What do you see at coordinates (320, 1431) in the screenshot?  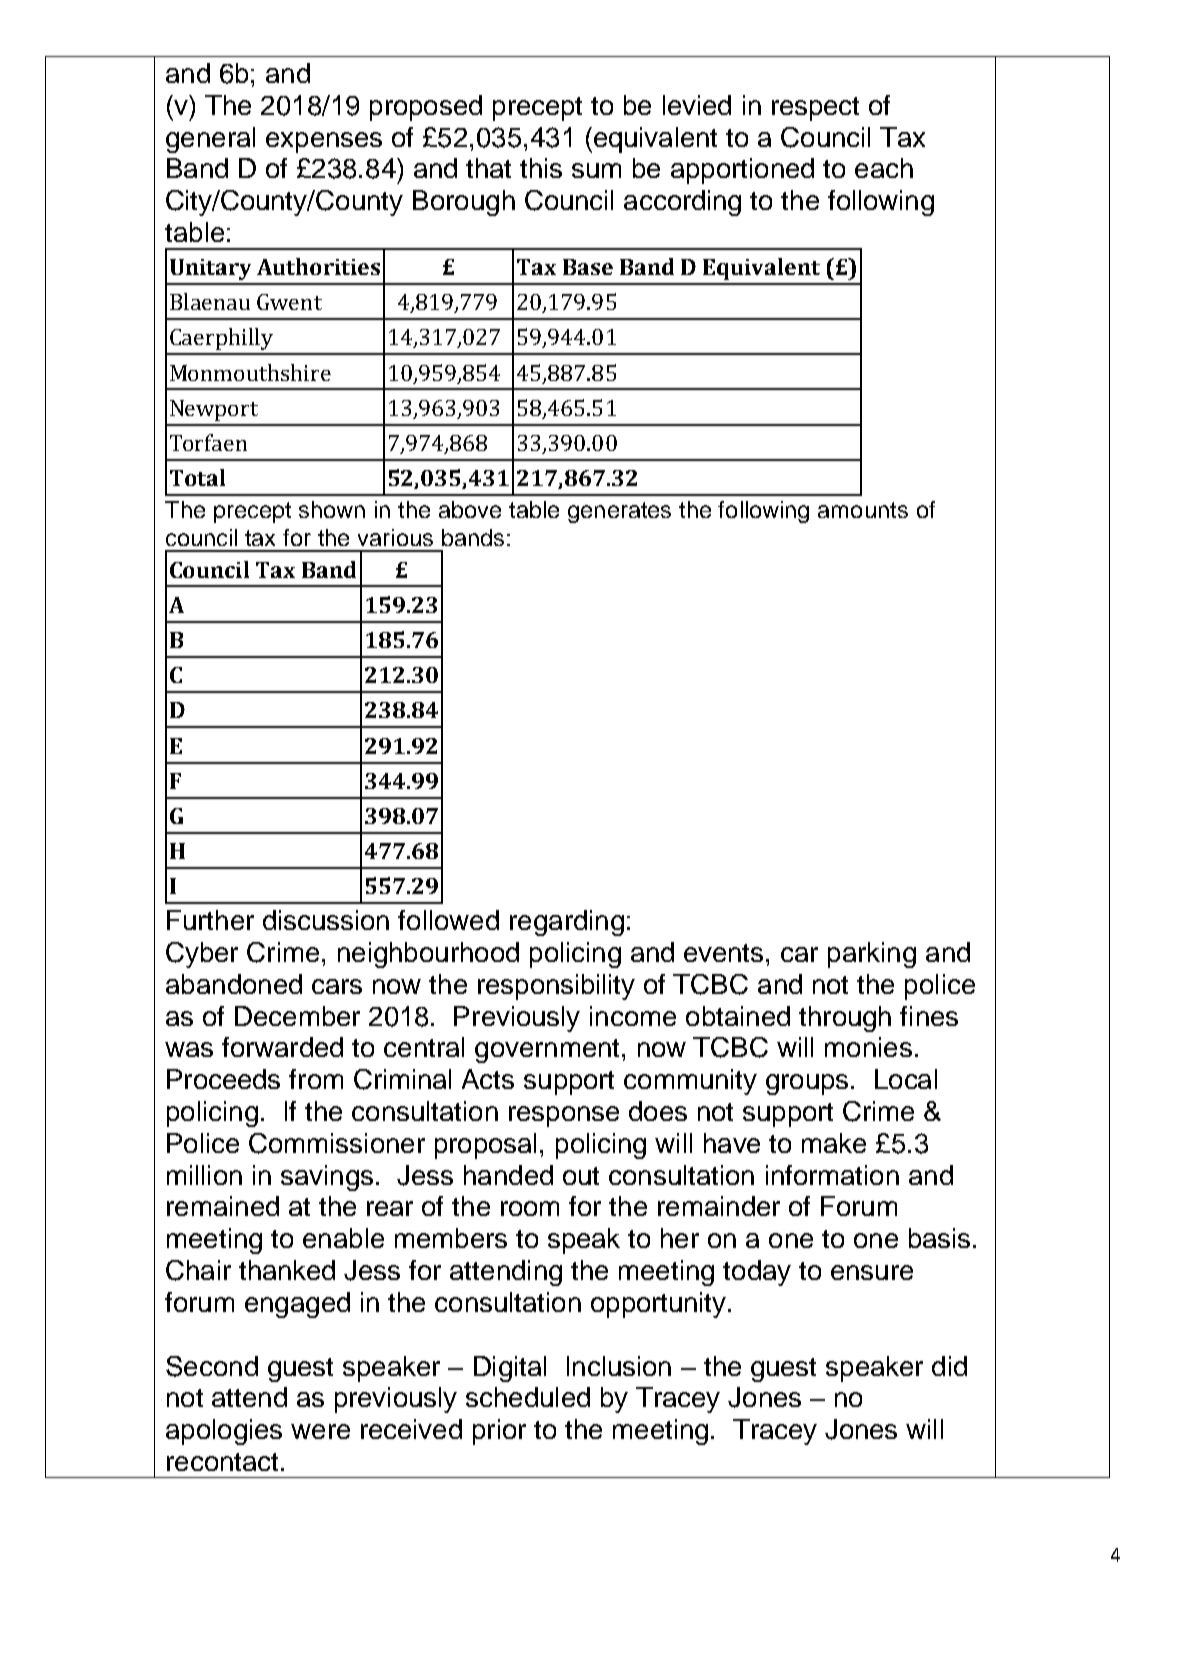 I see `were` at bounding box center [320, 1431].
